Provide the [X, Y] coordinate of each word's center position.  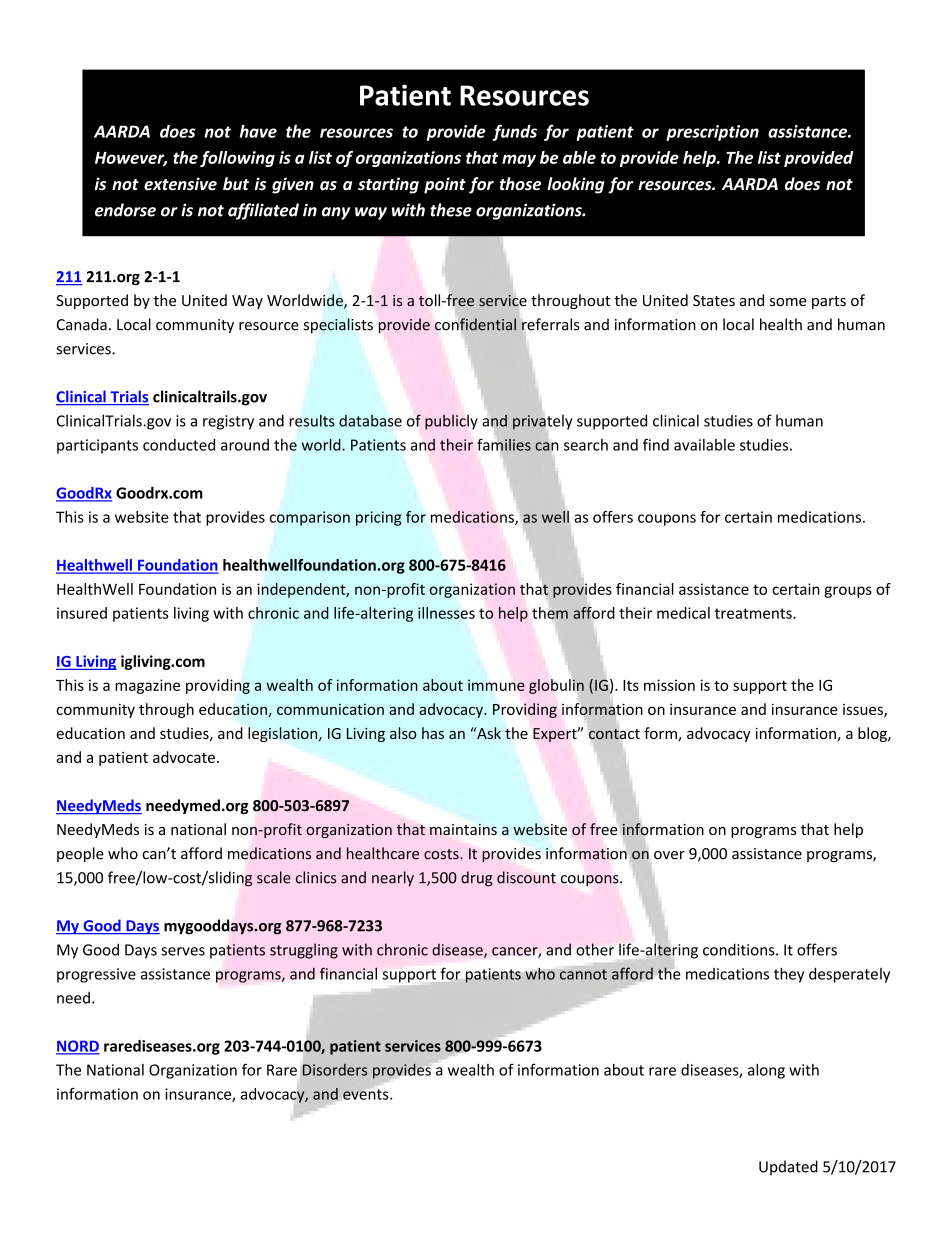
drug [477, 879]
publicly [451, 422]
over [669, 855]
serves [183, 951]
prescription [712, 133]
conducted [179, 445]
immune [496, 685]
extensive [180, 184]
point [445, 185]
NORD [78, 1047]
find [656, 444]
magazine [147, 686]
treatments [754, 613]
